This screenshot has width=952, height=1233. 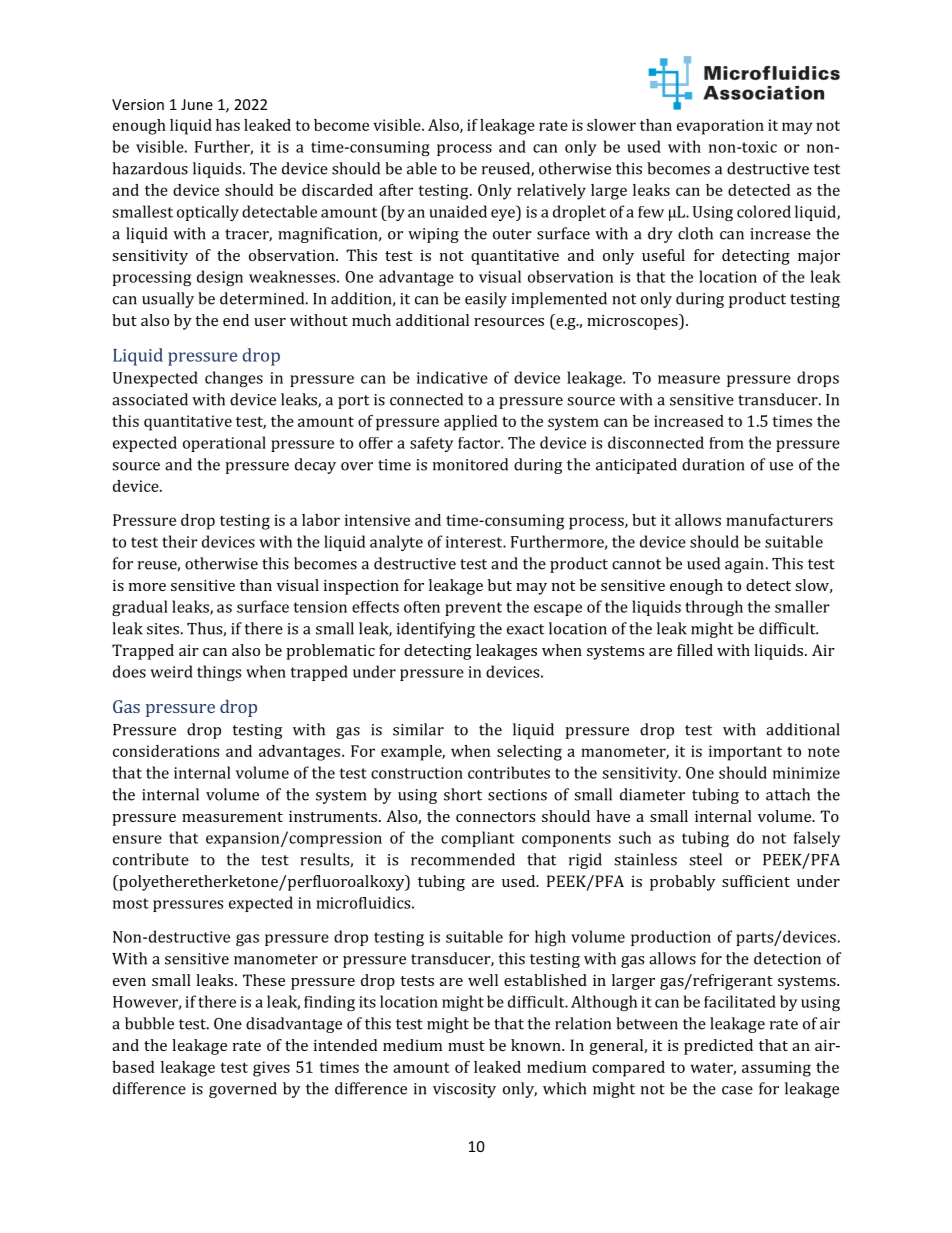 I want to click on through, so click(x=714, y=608).
